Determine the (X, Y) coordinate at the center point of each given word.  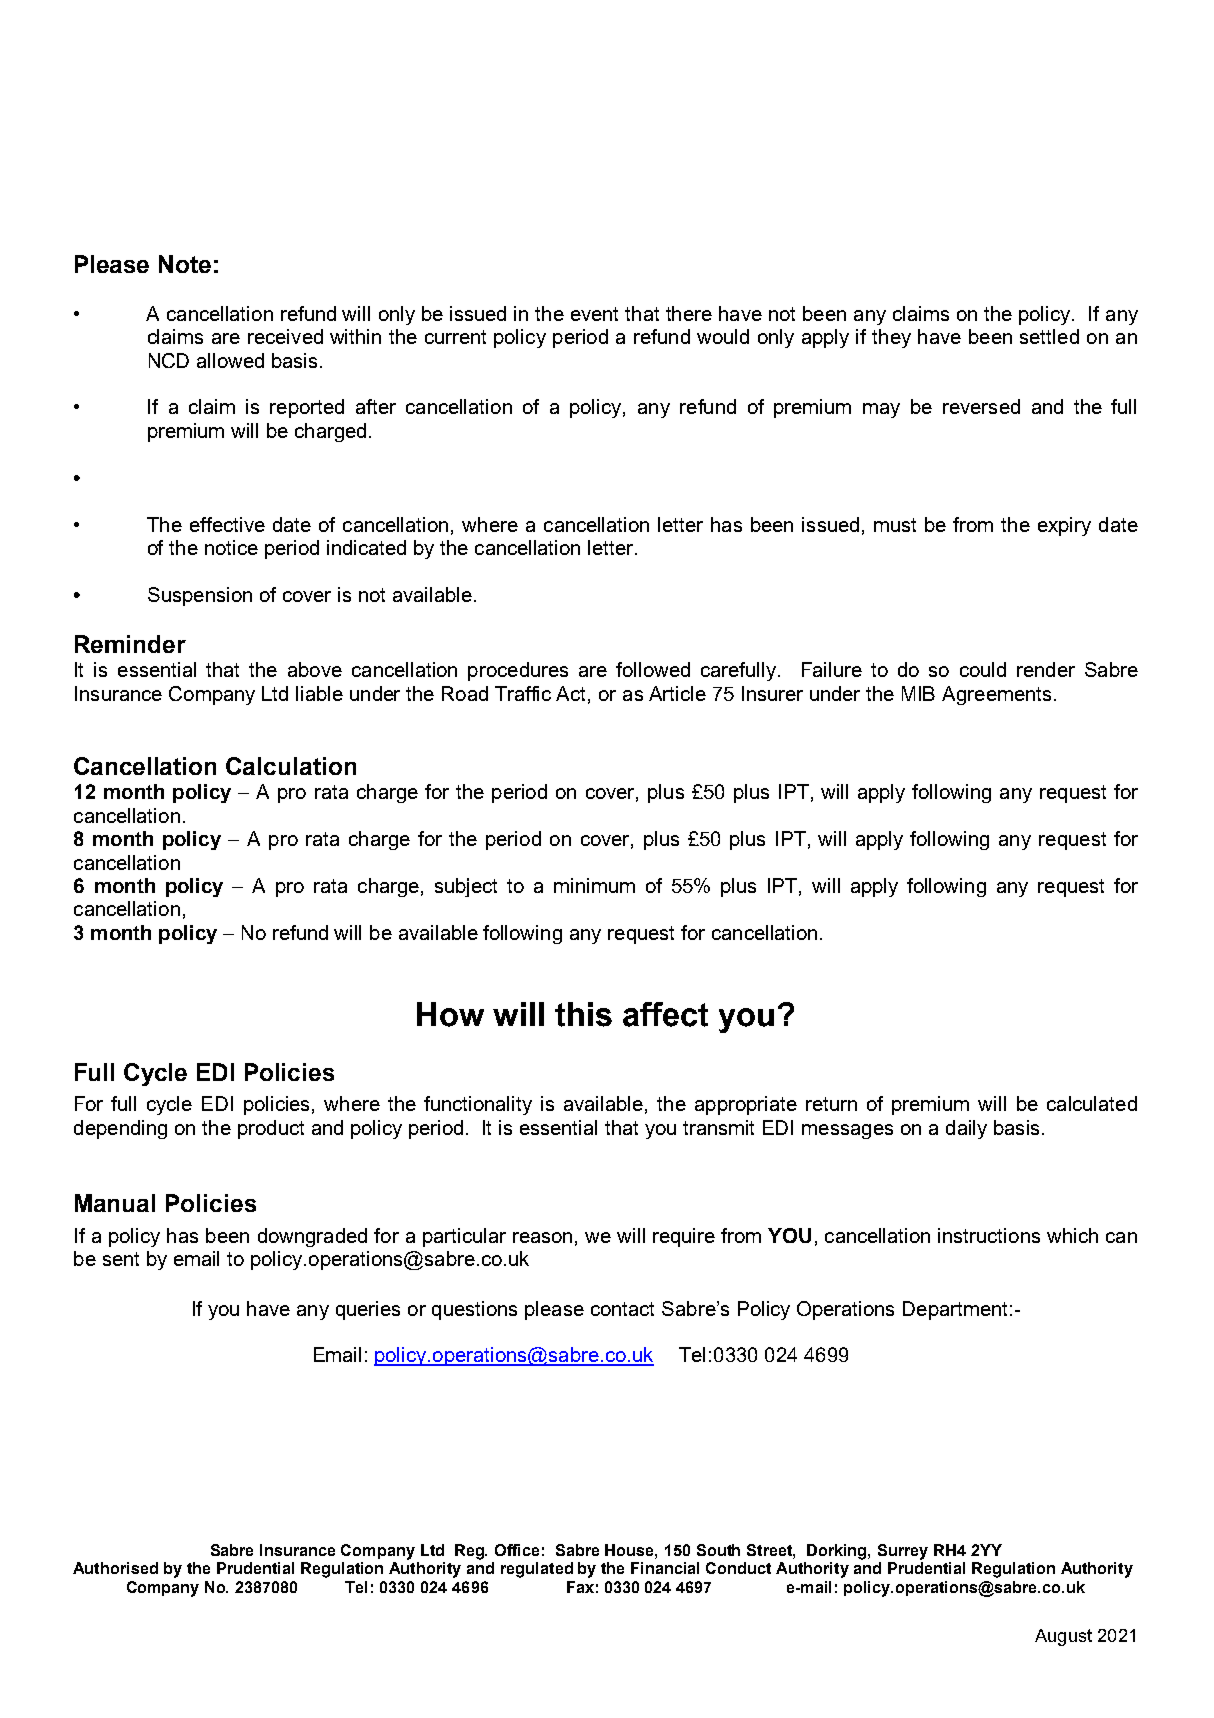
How (450, 1014)
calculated (1092, 1103)
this (583, 1014)
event (594, 314)
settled (1049, 336)
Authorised (115, 1568)
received (285, 336)
